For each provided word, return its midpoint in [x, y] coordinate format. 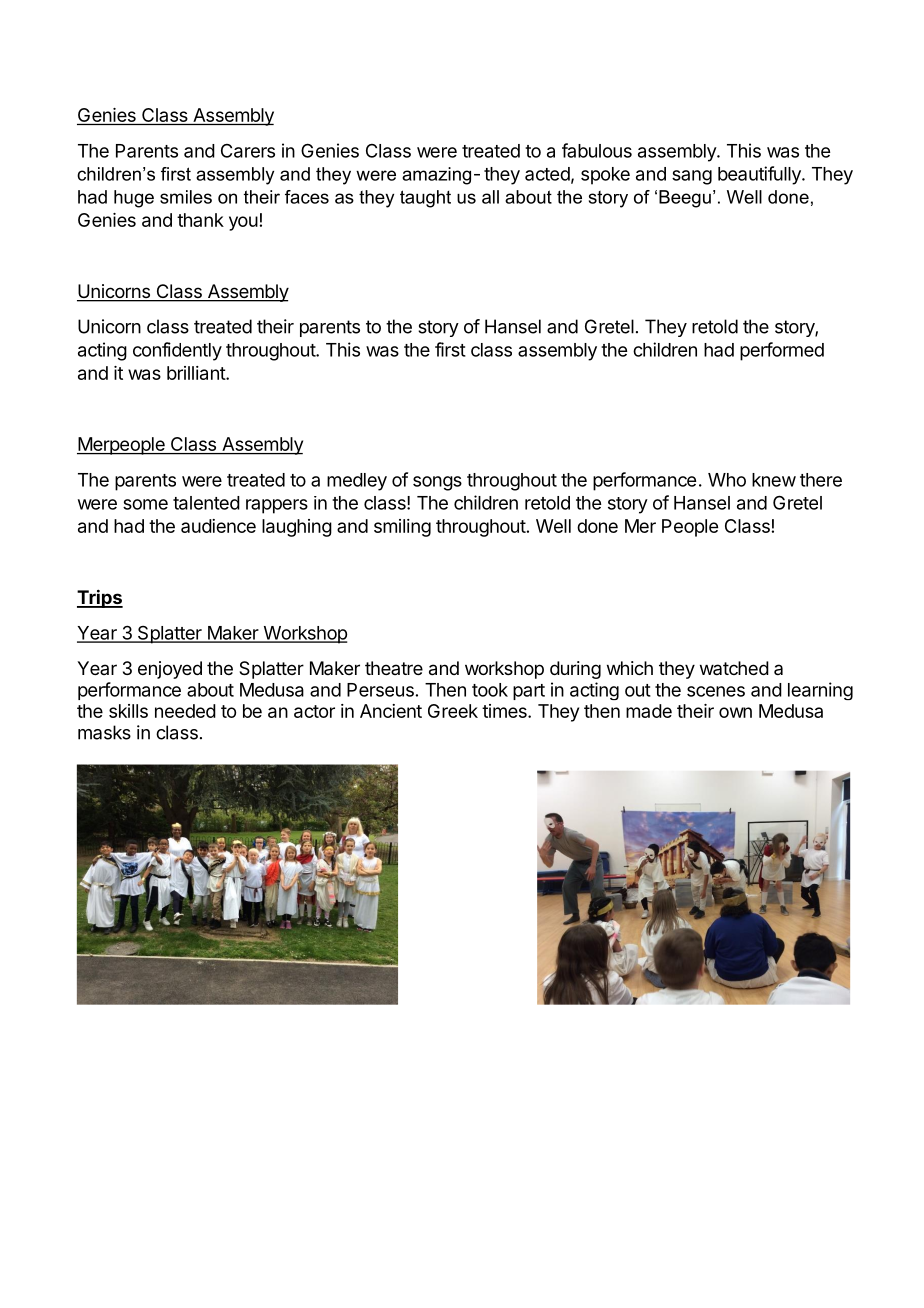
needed [185, 711]
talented [206, 503]
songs [437, 483]
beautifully [760, 175]
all [490, 197]
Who [727, 480]
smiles [186, 197]
